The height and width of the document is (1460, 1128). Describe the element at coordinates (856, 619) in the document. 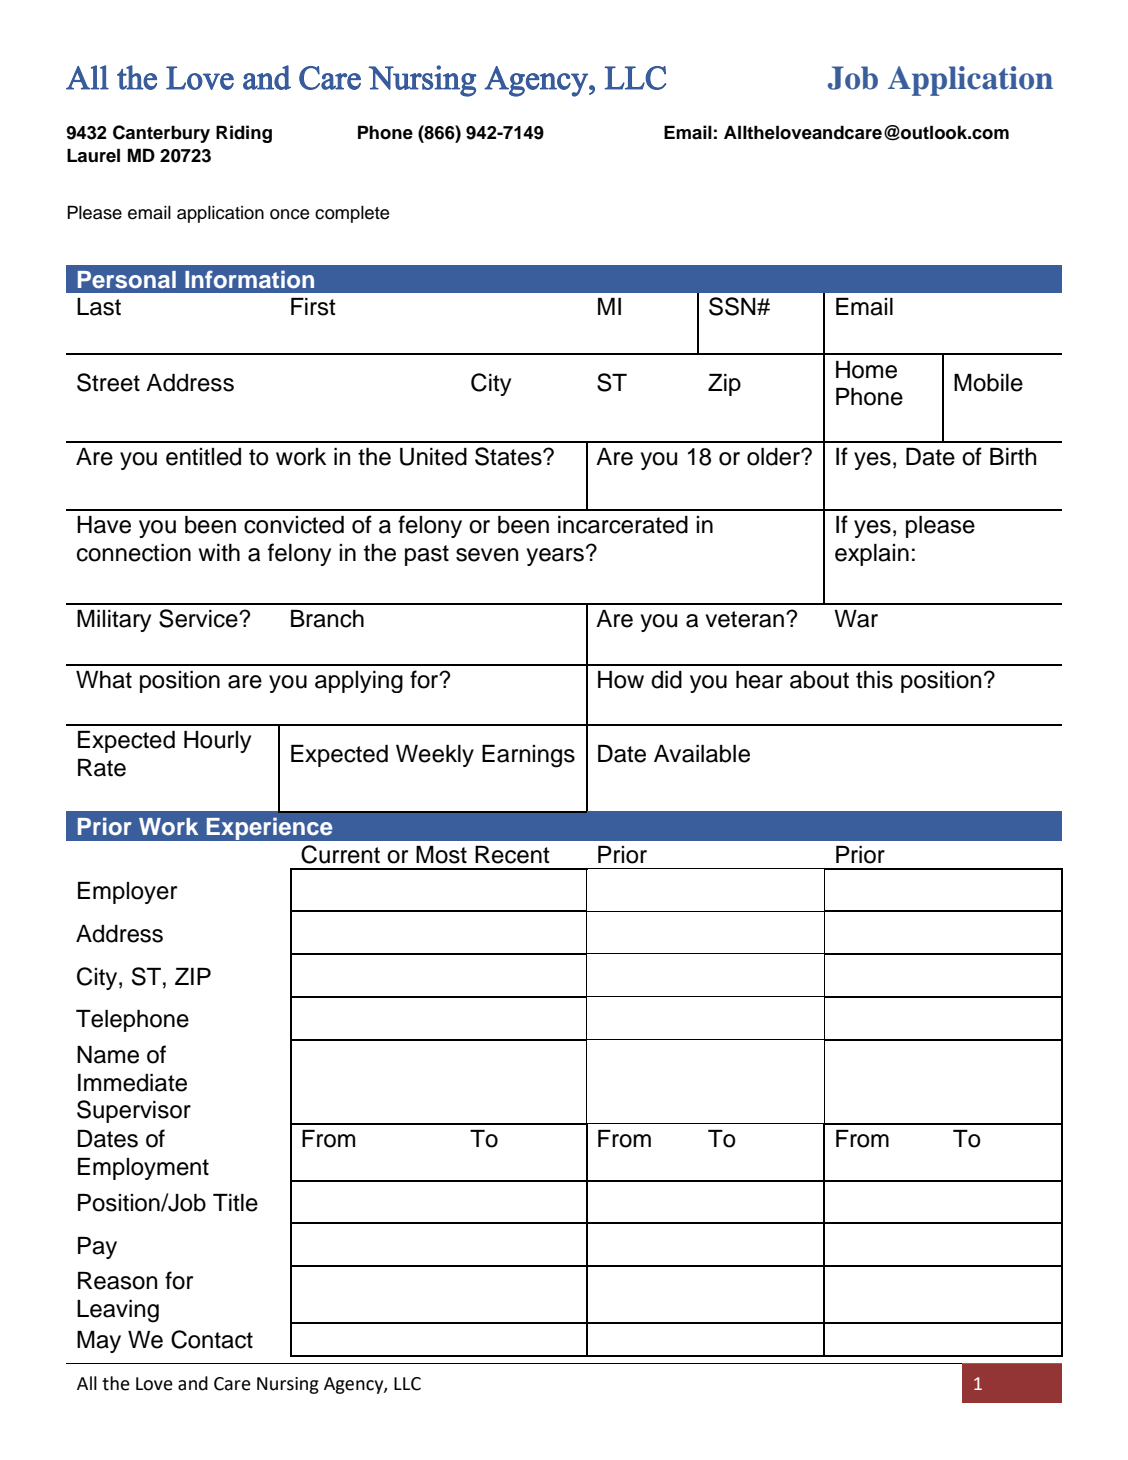

I see `War` at that location.
